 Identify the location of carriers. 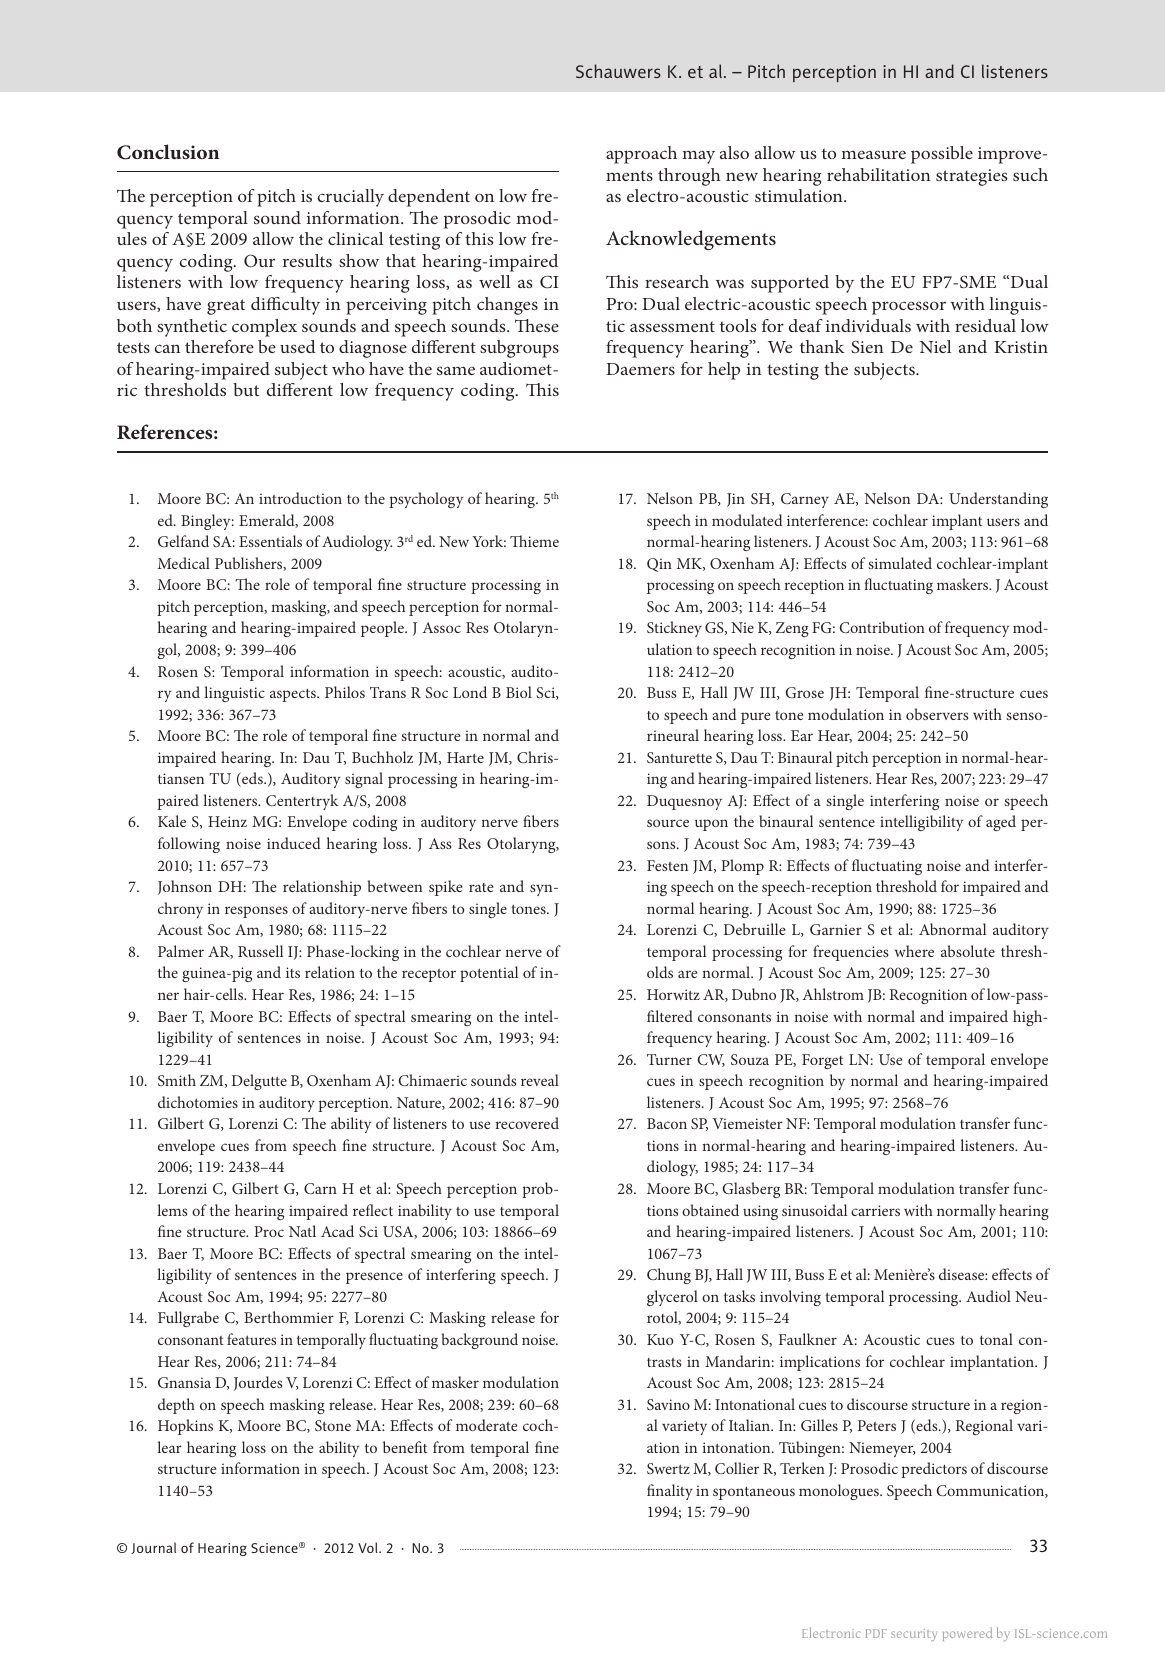
(875, 1210).
